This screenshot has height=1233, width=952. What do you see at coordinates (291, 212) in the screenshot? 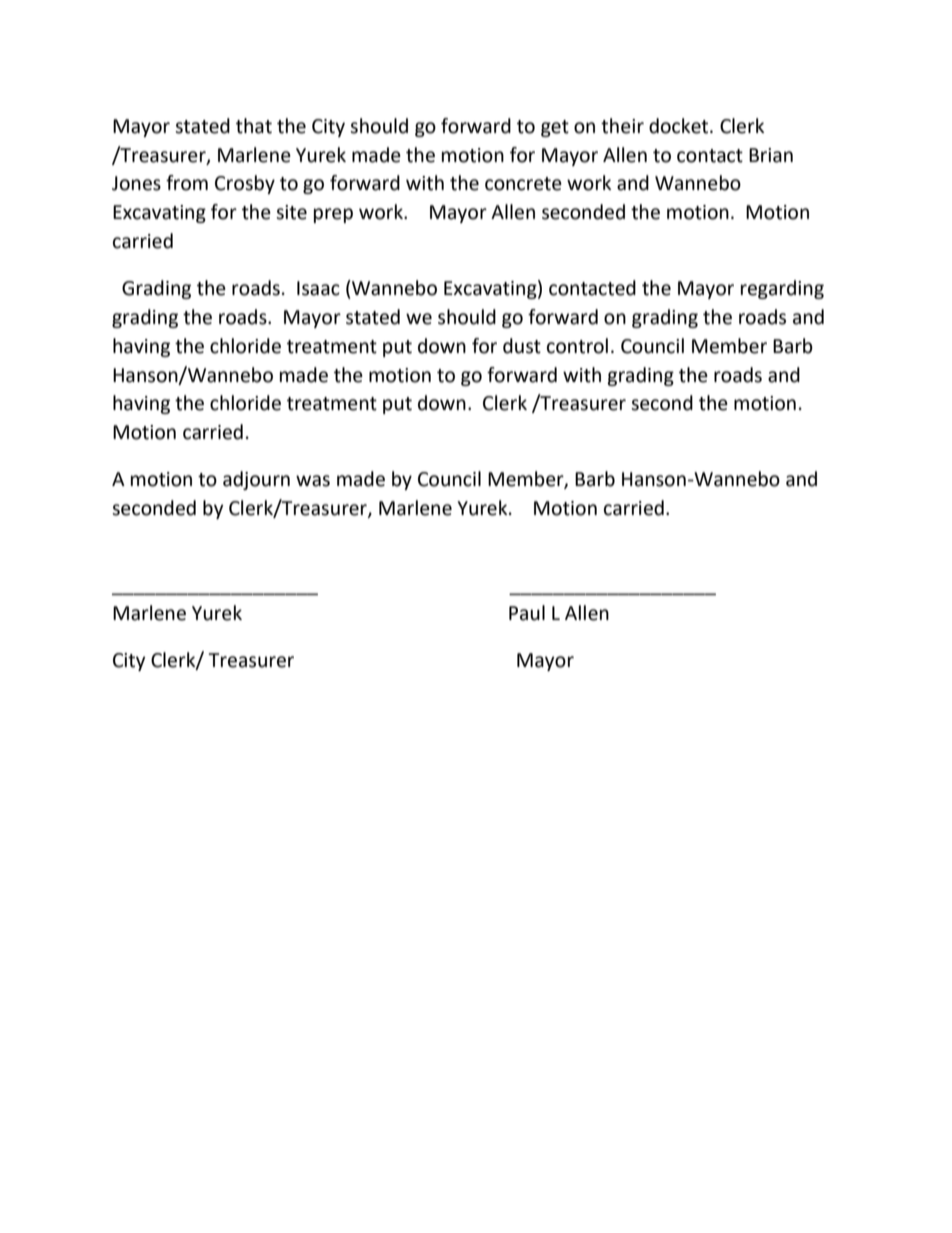
I see `site` at bounding box center [291, 212].
